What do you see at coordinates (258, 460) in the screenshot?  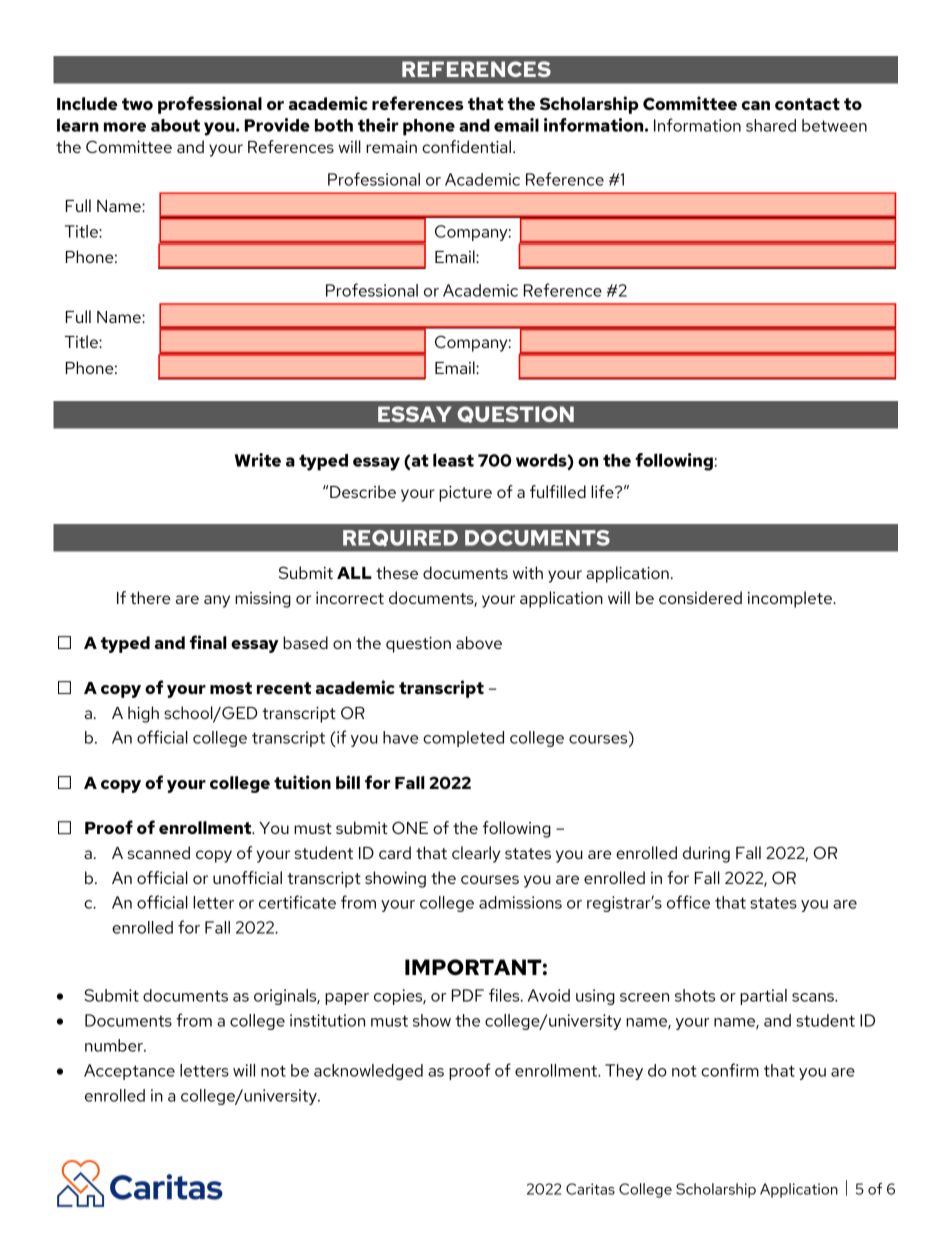 I see `Write` at bounding box center [258, 460].
